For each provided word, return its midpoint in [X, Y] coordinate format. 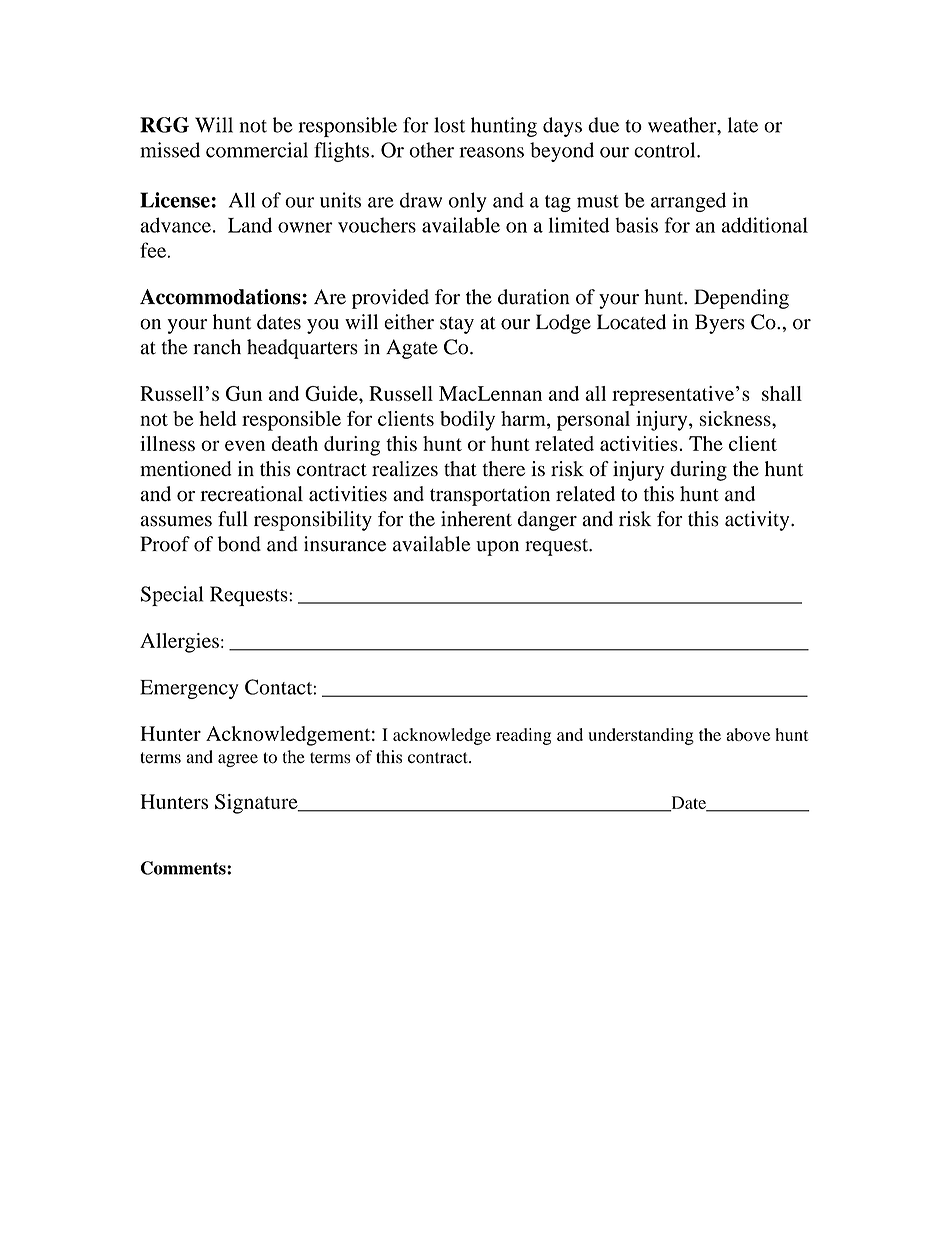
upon [497, 548]
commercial [257, 150]
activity [758, 521]
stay [457, 325]
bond [239, 544]
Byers [720, 324]
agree [238, 760]
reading [523, 736]
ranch [217, 347]
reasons [491, 152]
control [666, 150]
